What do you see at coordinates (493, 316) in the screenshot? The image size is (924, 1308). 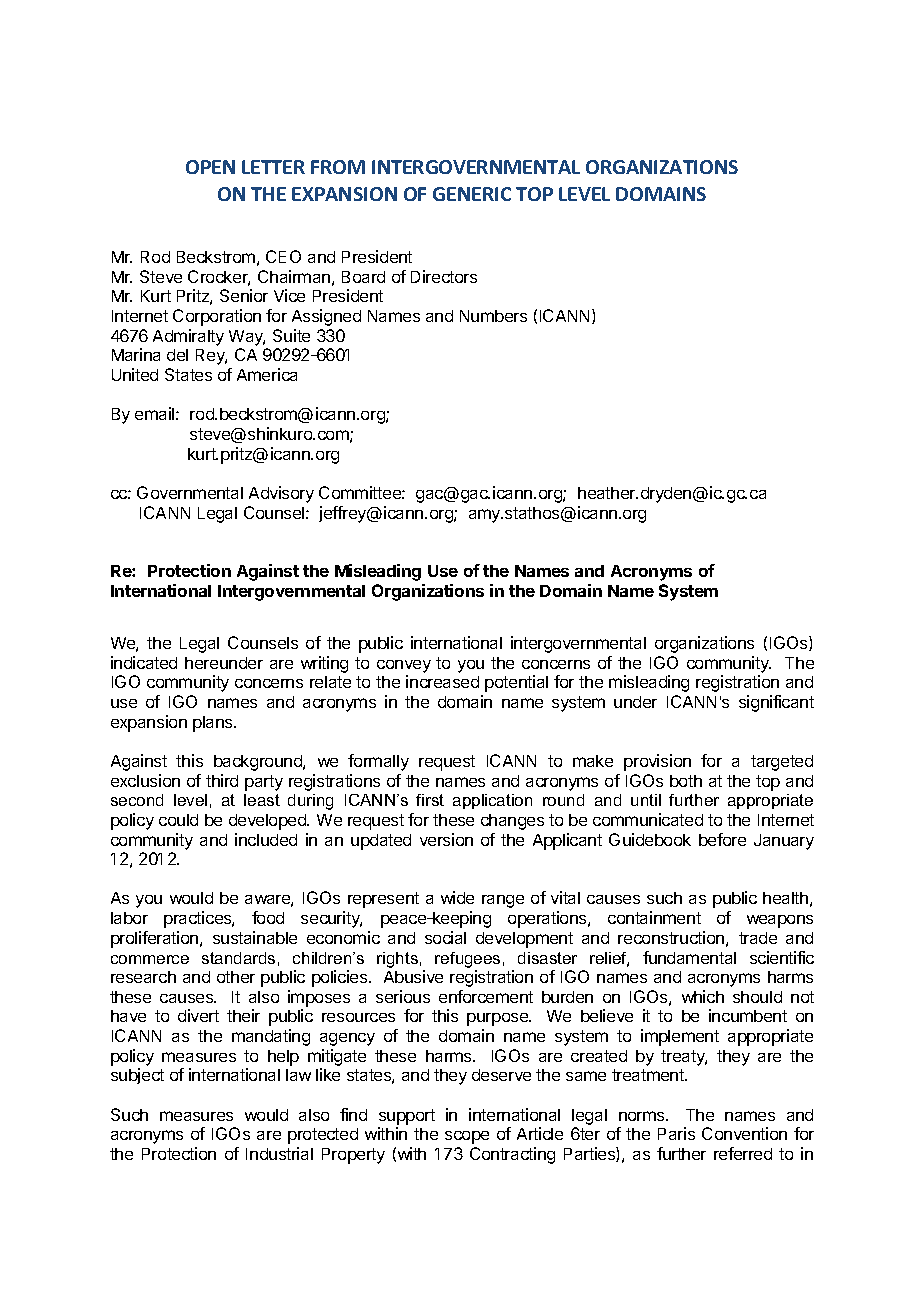 I see `Numbers` at bounding box center [493, 316].
